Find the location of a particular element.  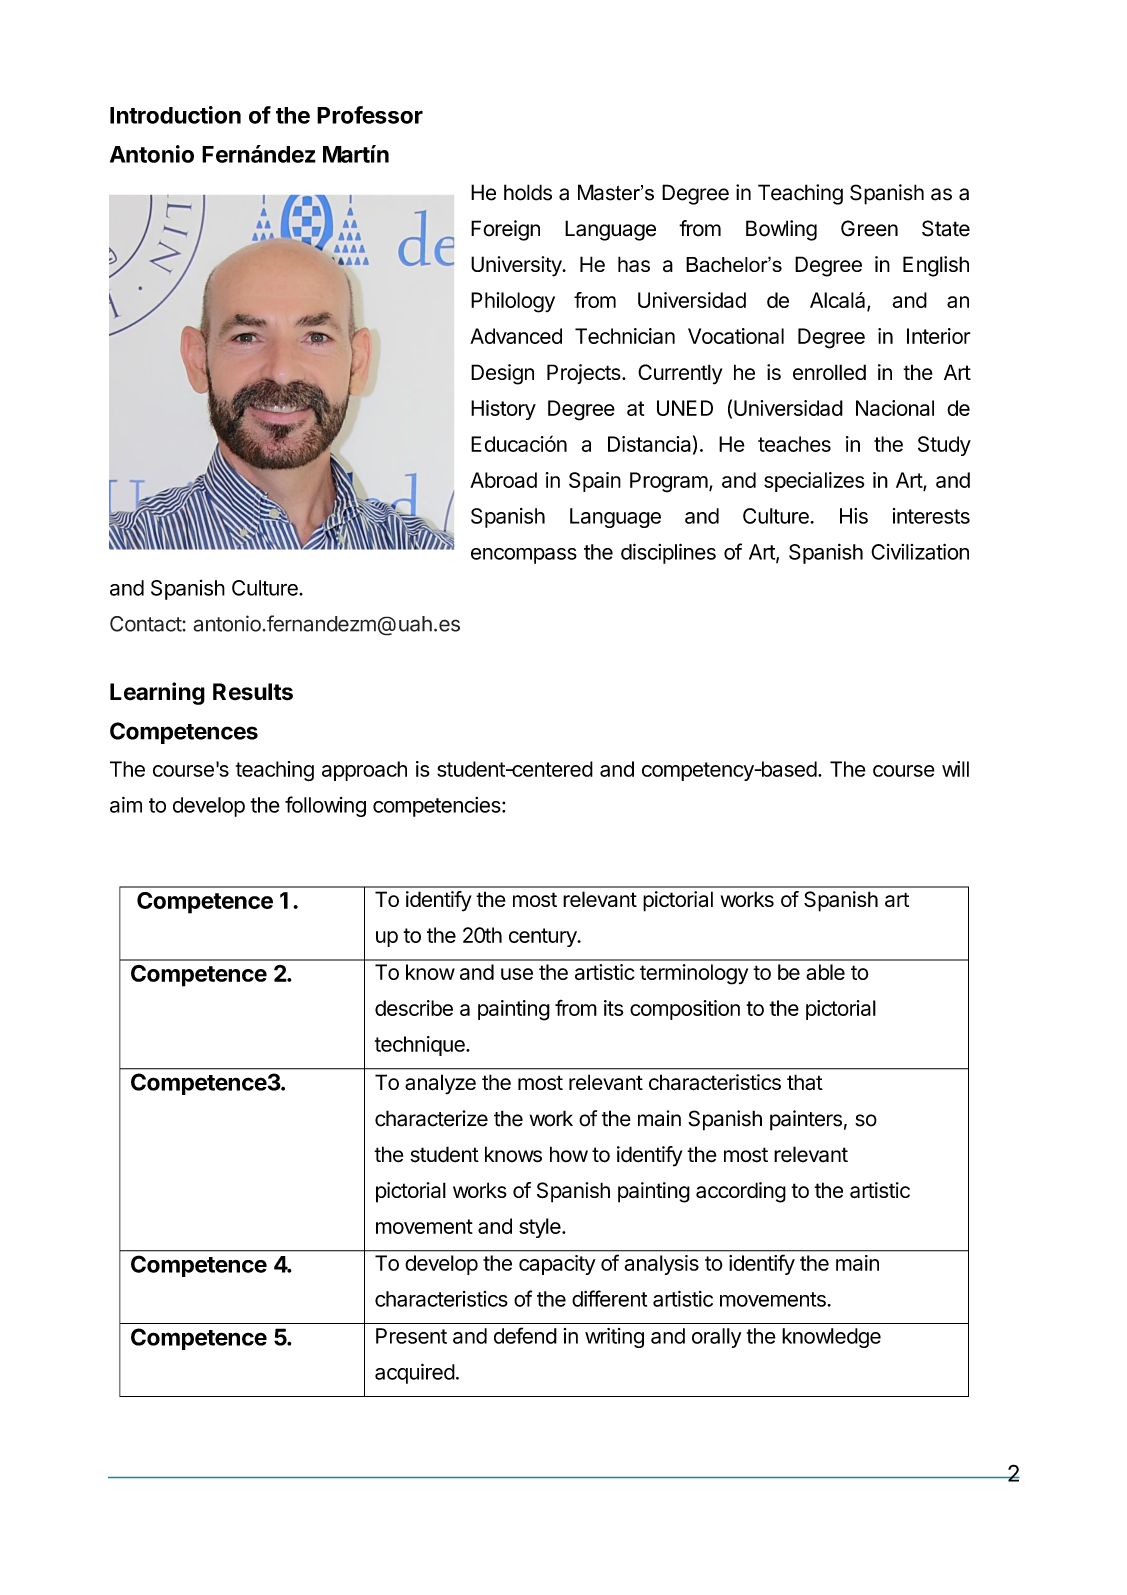

following is located at coordinates (325, 806).
